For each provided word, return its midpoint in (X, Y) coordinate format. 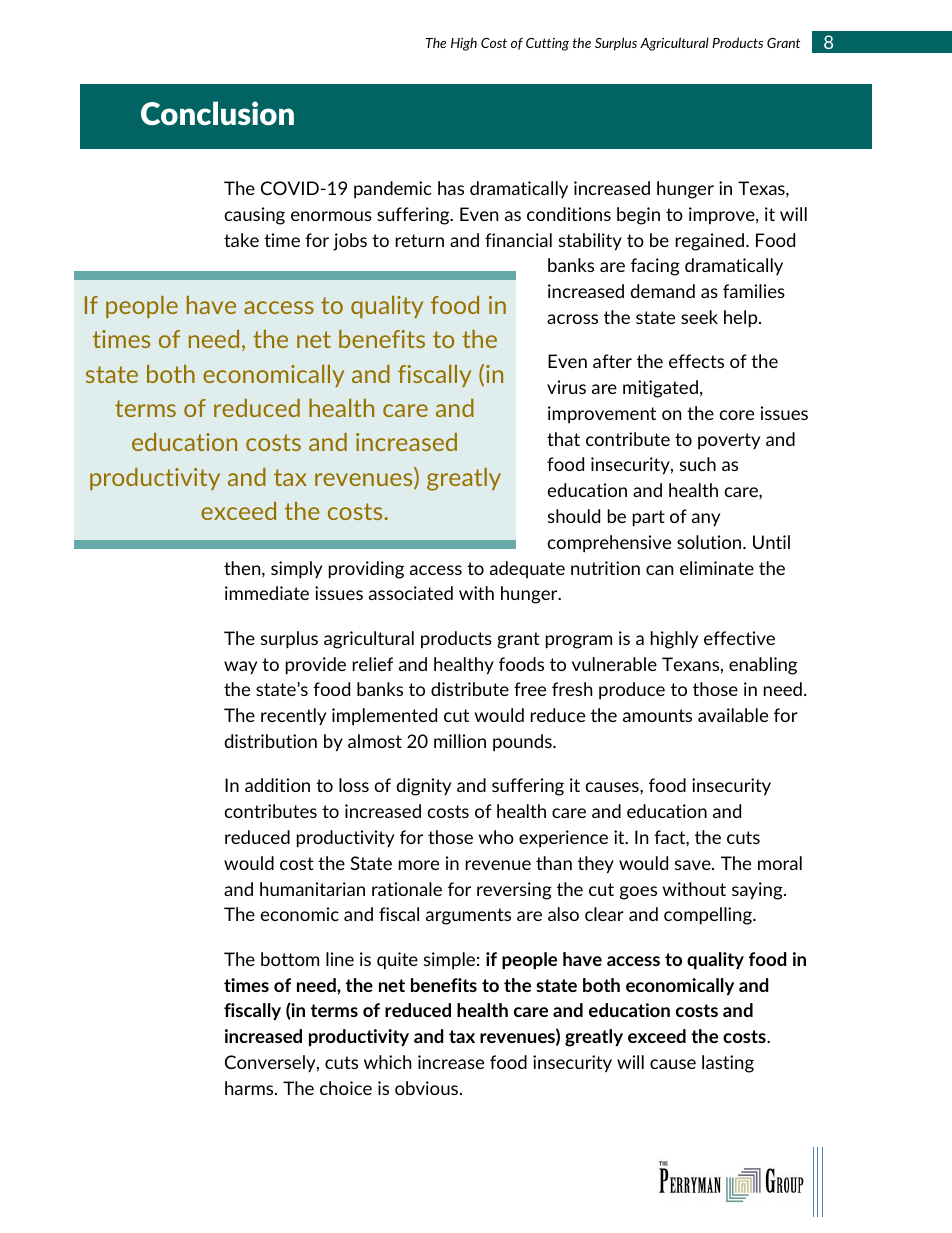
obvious (428, 1088)
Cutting (547, 44)
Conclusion (217, 113)
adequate (527, 569)
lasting (728, 1064)
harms (250, 1088)
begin (638, 216)
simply (296, 570)
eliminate (717, 568)
